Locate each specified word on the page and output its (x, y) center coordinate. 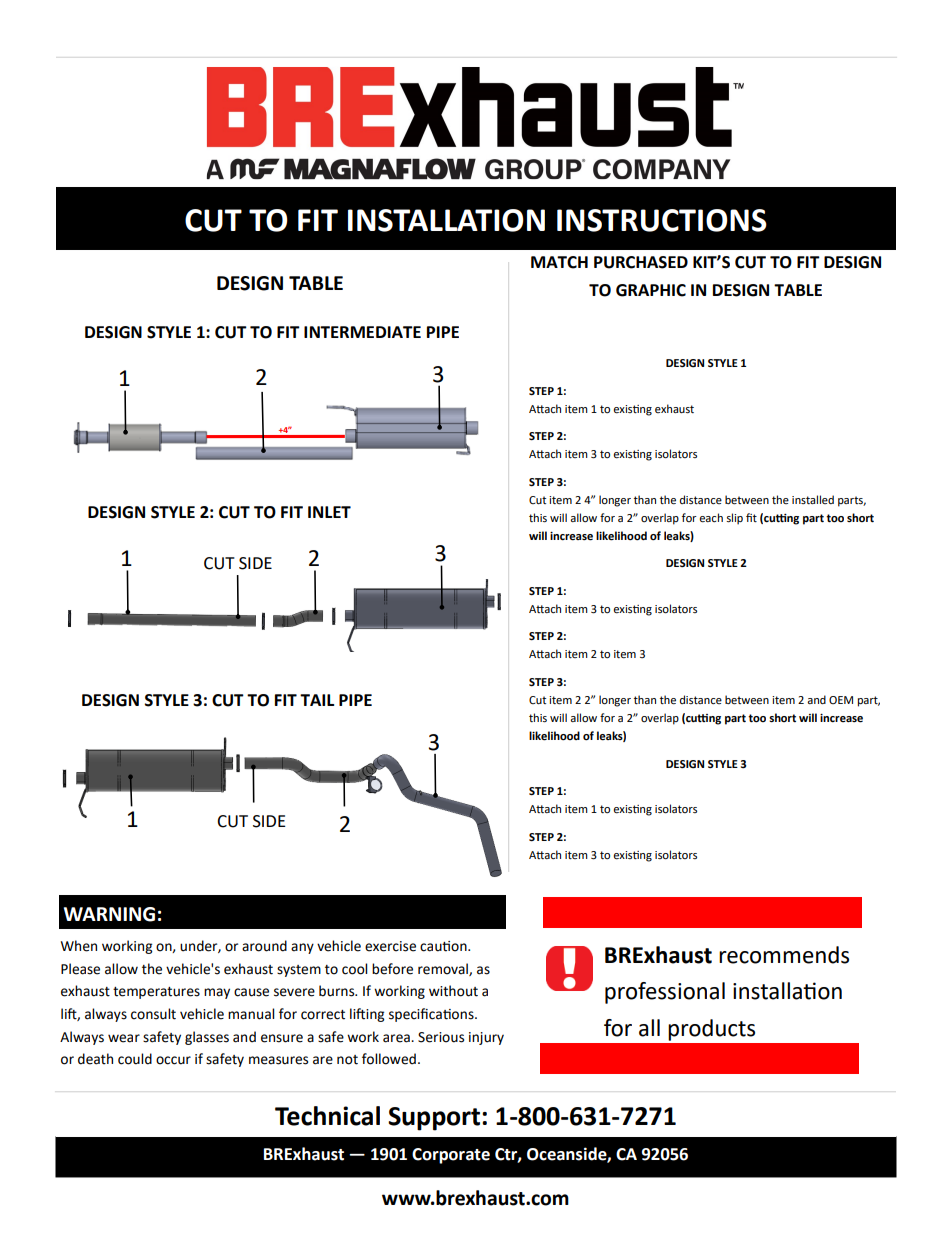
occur (173, 1060)
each (711, 518)
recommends (784, 955)
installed (813, 499)
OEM (841, 700)
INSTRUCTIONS (662, 220)
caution (444, 946)
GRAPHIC (651, 290)
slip (734, 519)
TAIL (317, 700)
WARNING (109, 914)
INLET (329, 512)
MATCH (559, 262)
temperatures (156, 993)
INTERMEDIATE (362, 332)
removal (444, 969)
